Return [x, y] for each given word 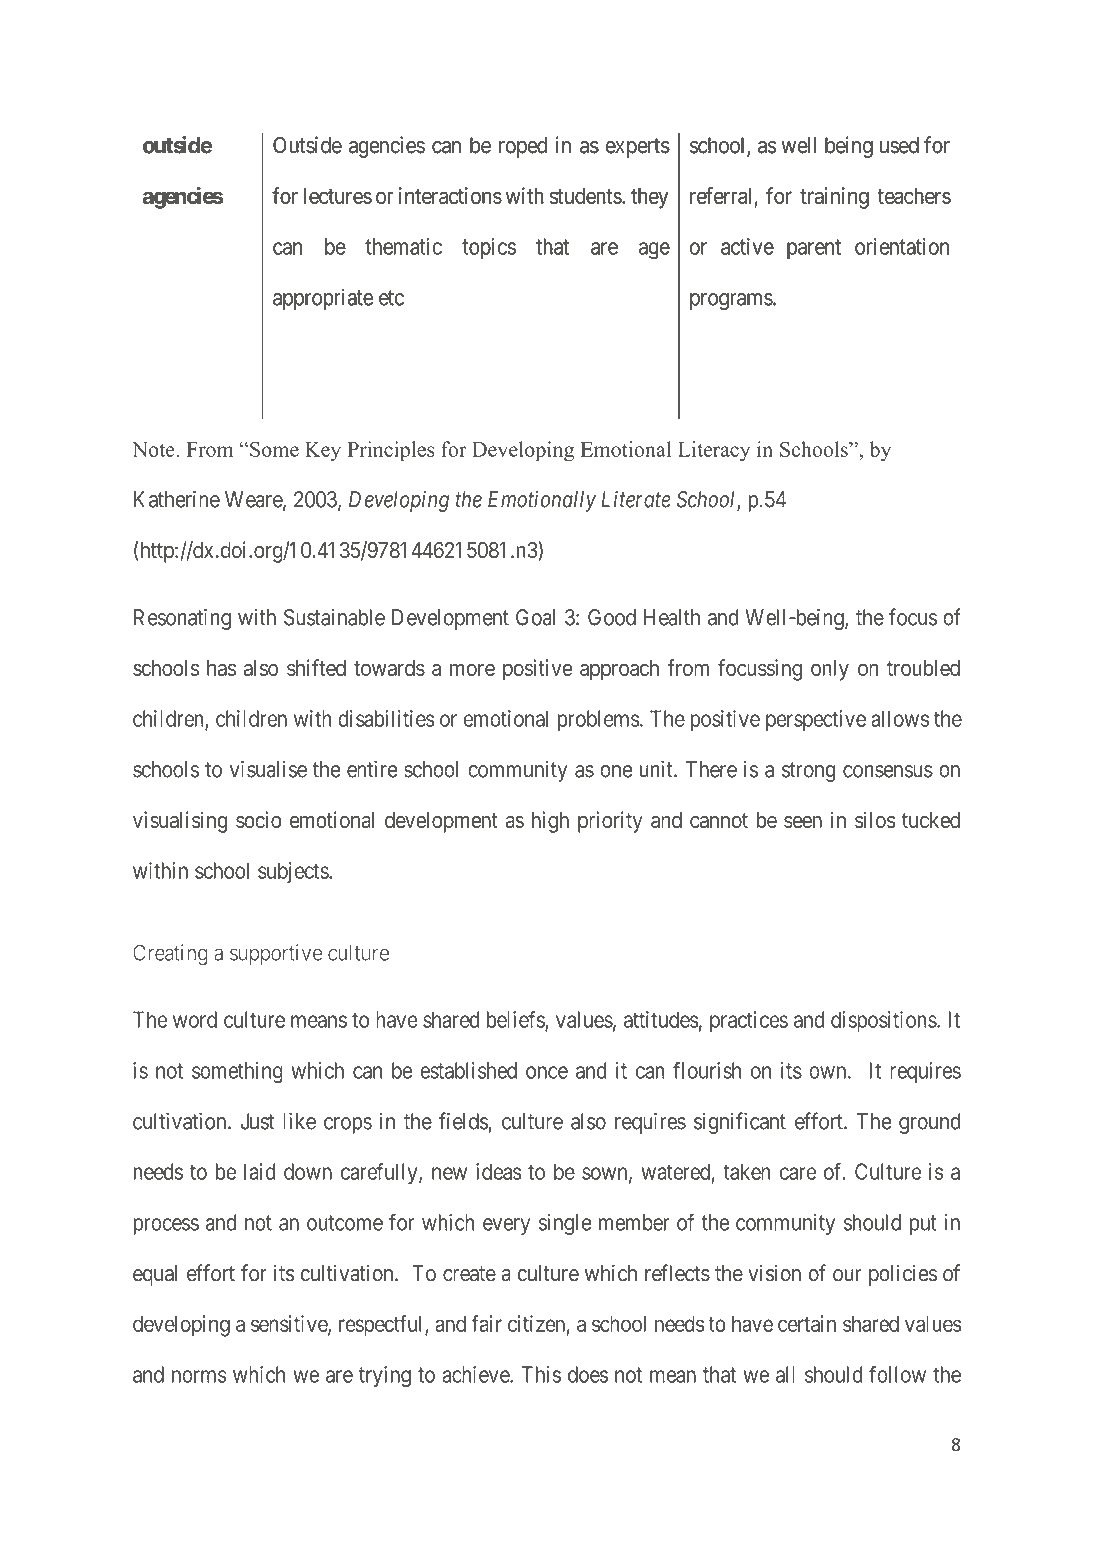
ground [930, 1123]
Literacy [714, 451]
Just [257, 1121]
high [550, 822]
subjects [294, 872]
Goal [535, 617]
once [547, 1072]
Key [323, 452]
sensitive [290, 1325]
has [221, 668]
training [834, 198]
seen [803, 822]
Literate [636, 499]
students [586, 196]
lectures [338, 196]
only [830, 670]
